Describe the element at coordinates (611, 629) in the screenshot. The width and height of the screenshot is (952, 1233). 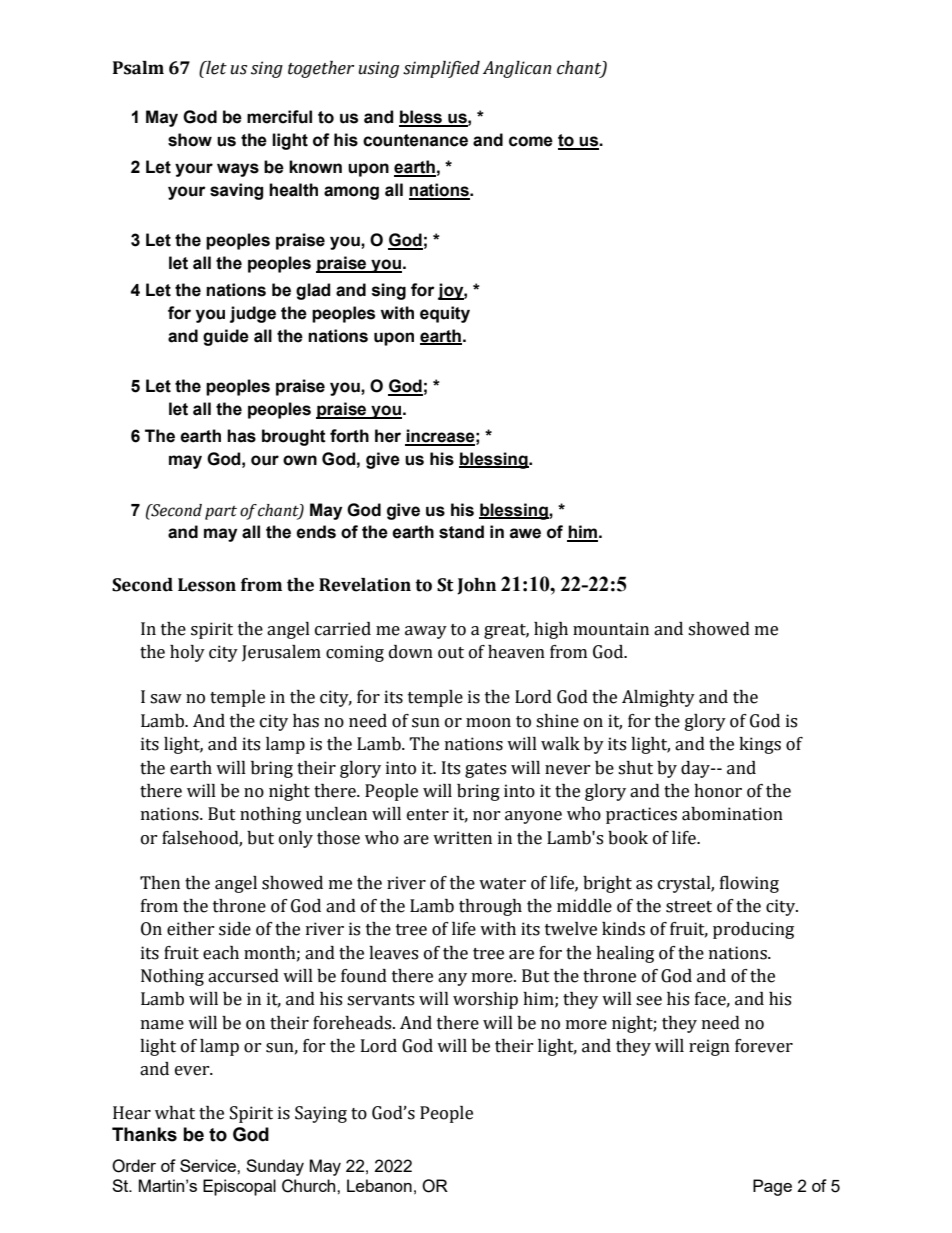
I see `mountain` at that location.
